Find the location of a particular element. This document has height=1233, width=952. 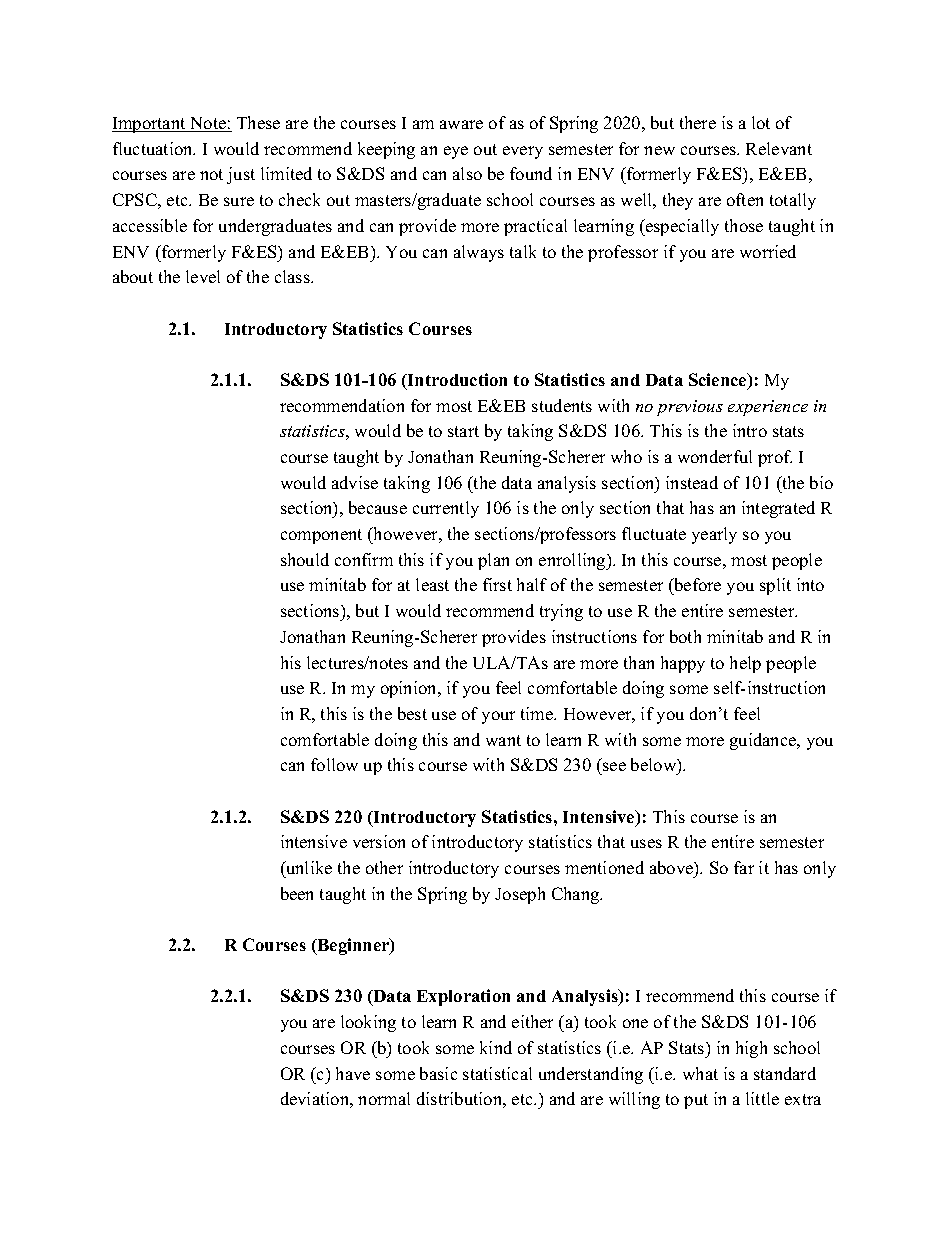

want is located at coordinates (503, 740).
